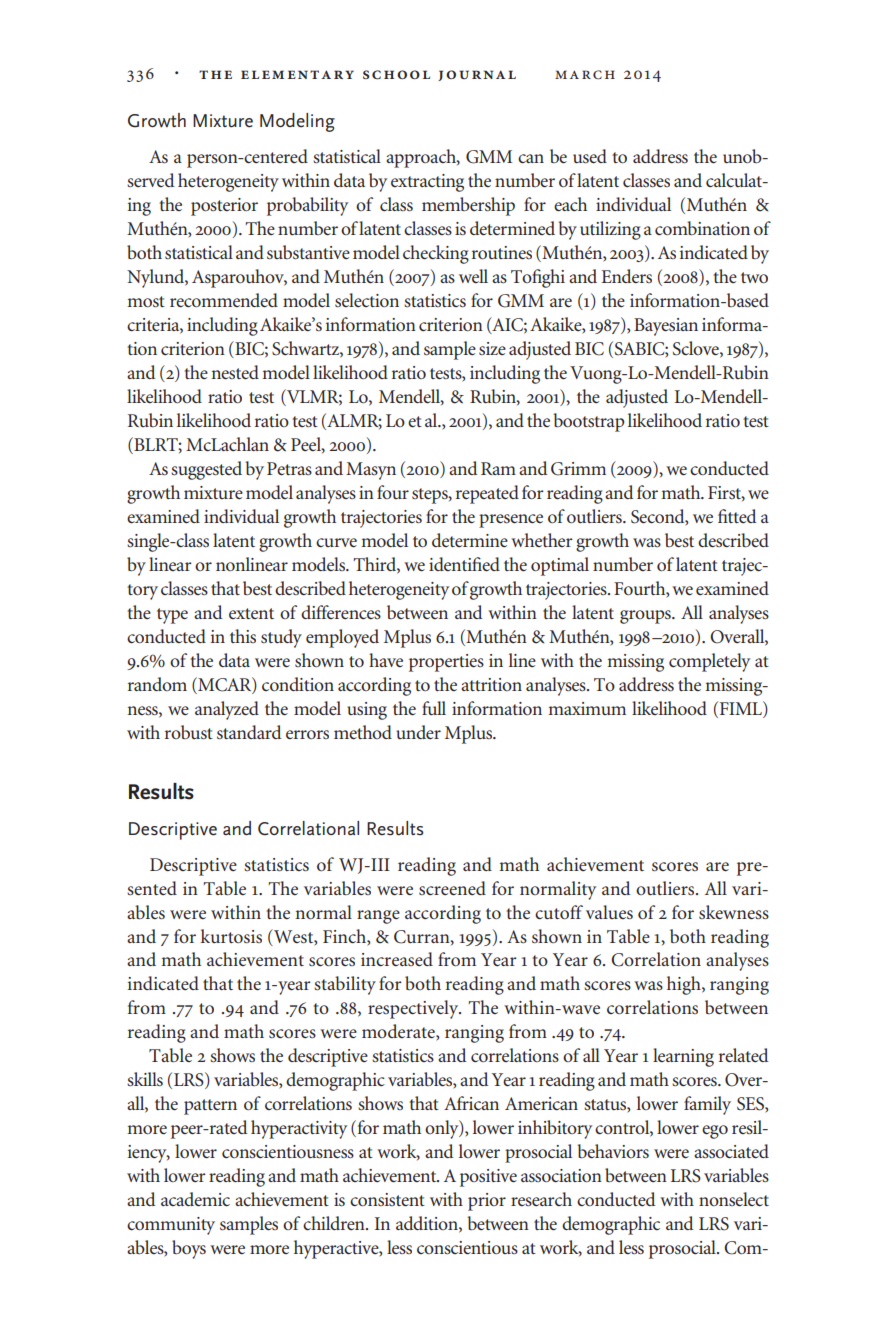 The image size is (896, 1328). I want to click on utilizing, so click(610, 230).
